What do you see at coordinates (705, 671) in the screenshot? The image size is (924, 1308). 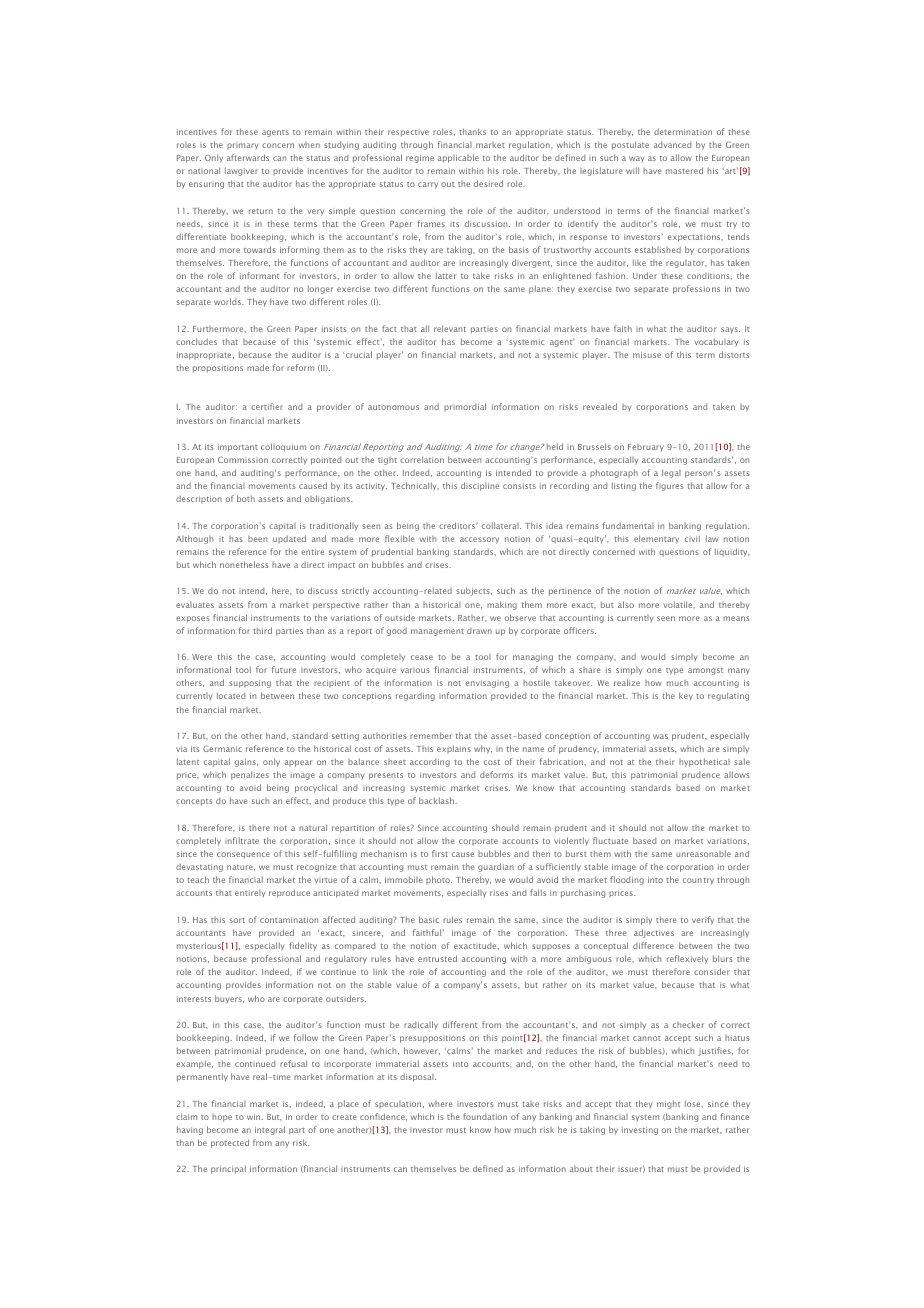 I see `amongst` at bounding box center [705, 671].
